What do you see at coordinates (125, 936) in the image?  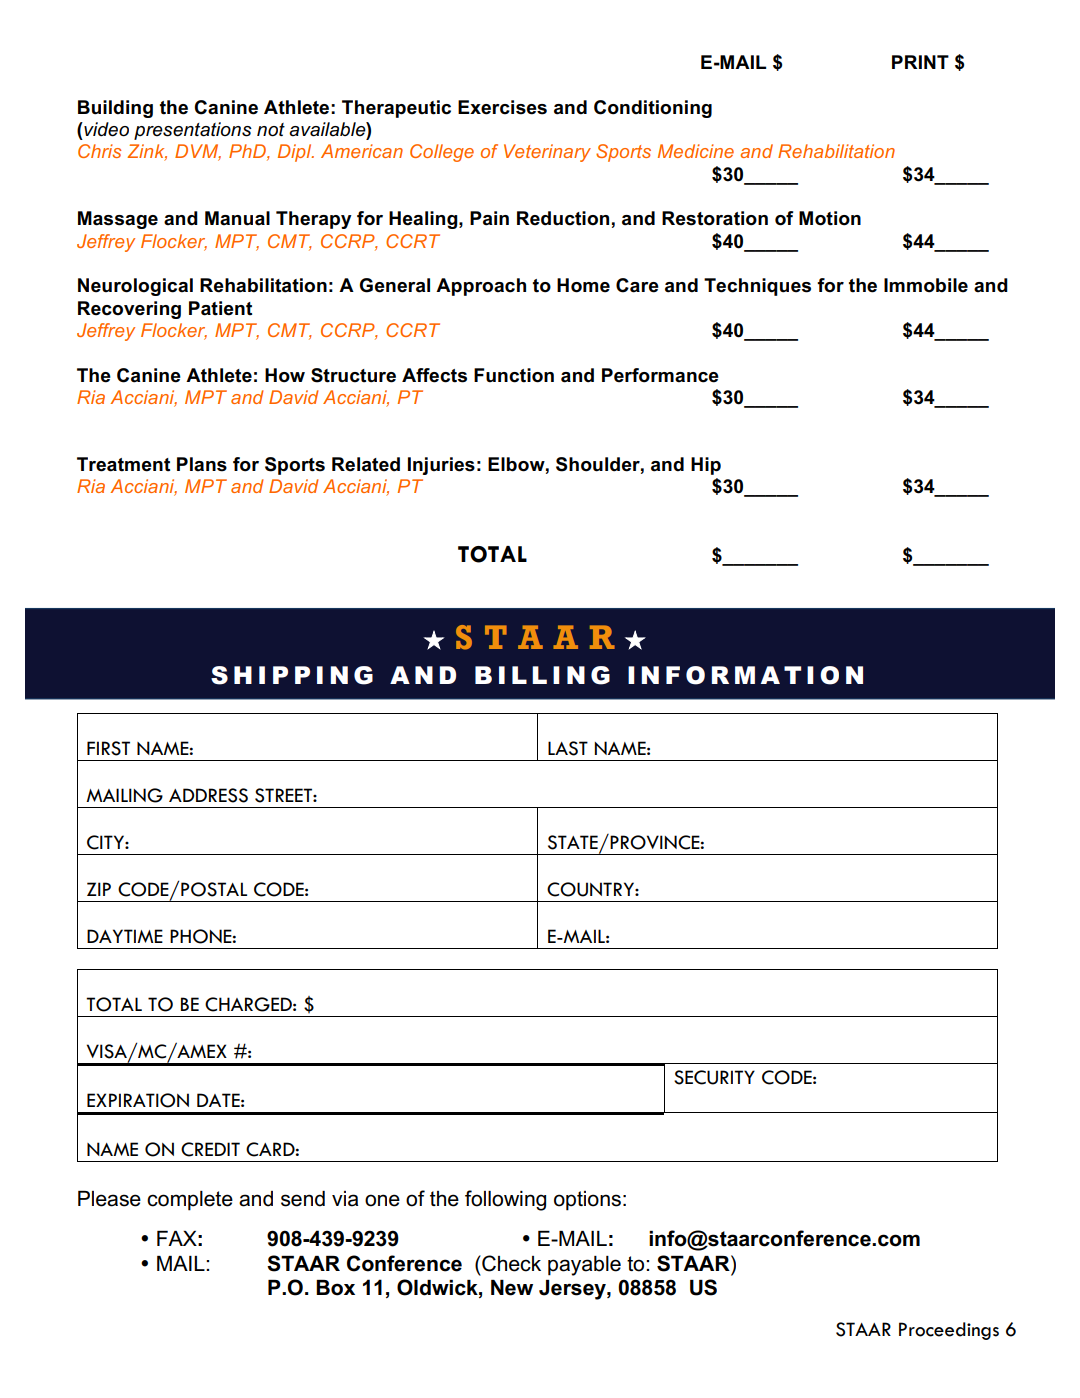 I see `DAYTIME` at bounding box center [125, 936].
